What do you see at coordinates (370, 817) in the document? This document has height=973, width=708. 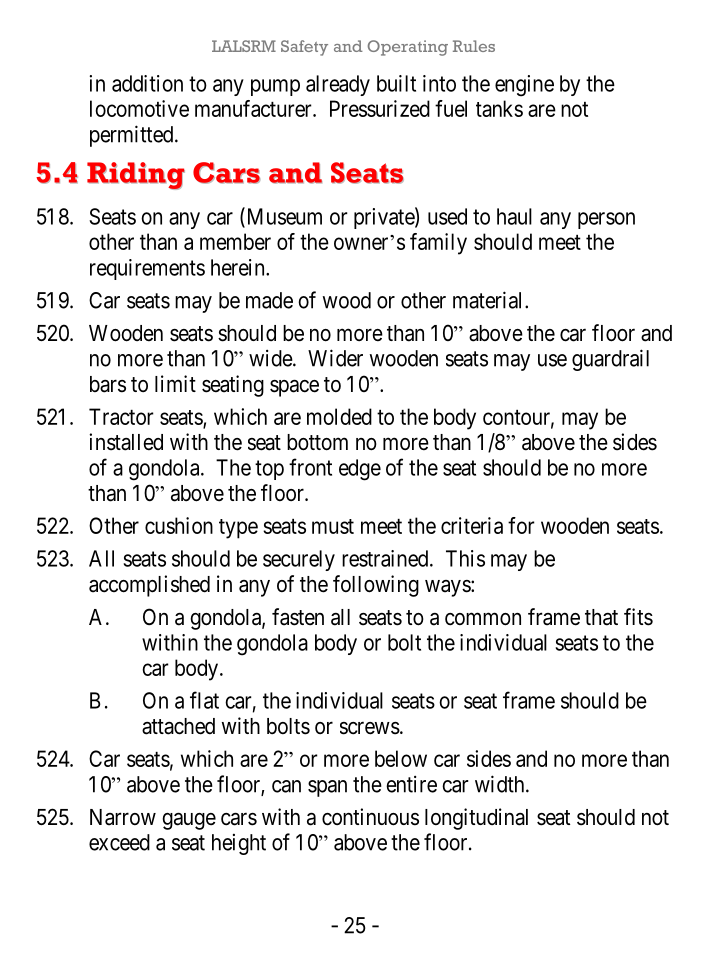 I see `continuous` at bounding box center [370, 817].
